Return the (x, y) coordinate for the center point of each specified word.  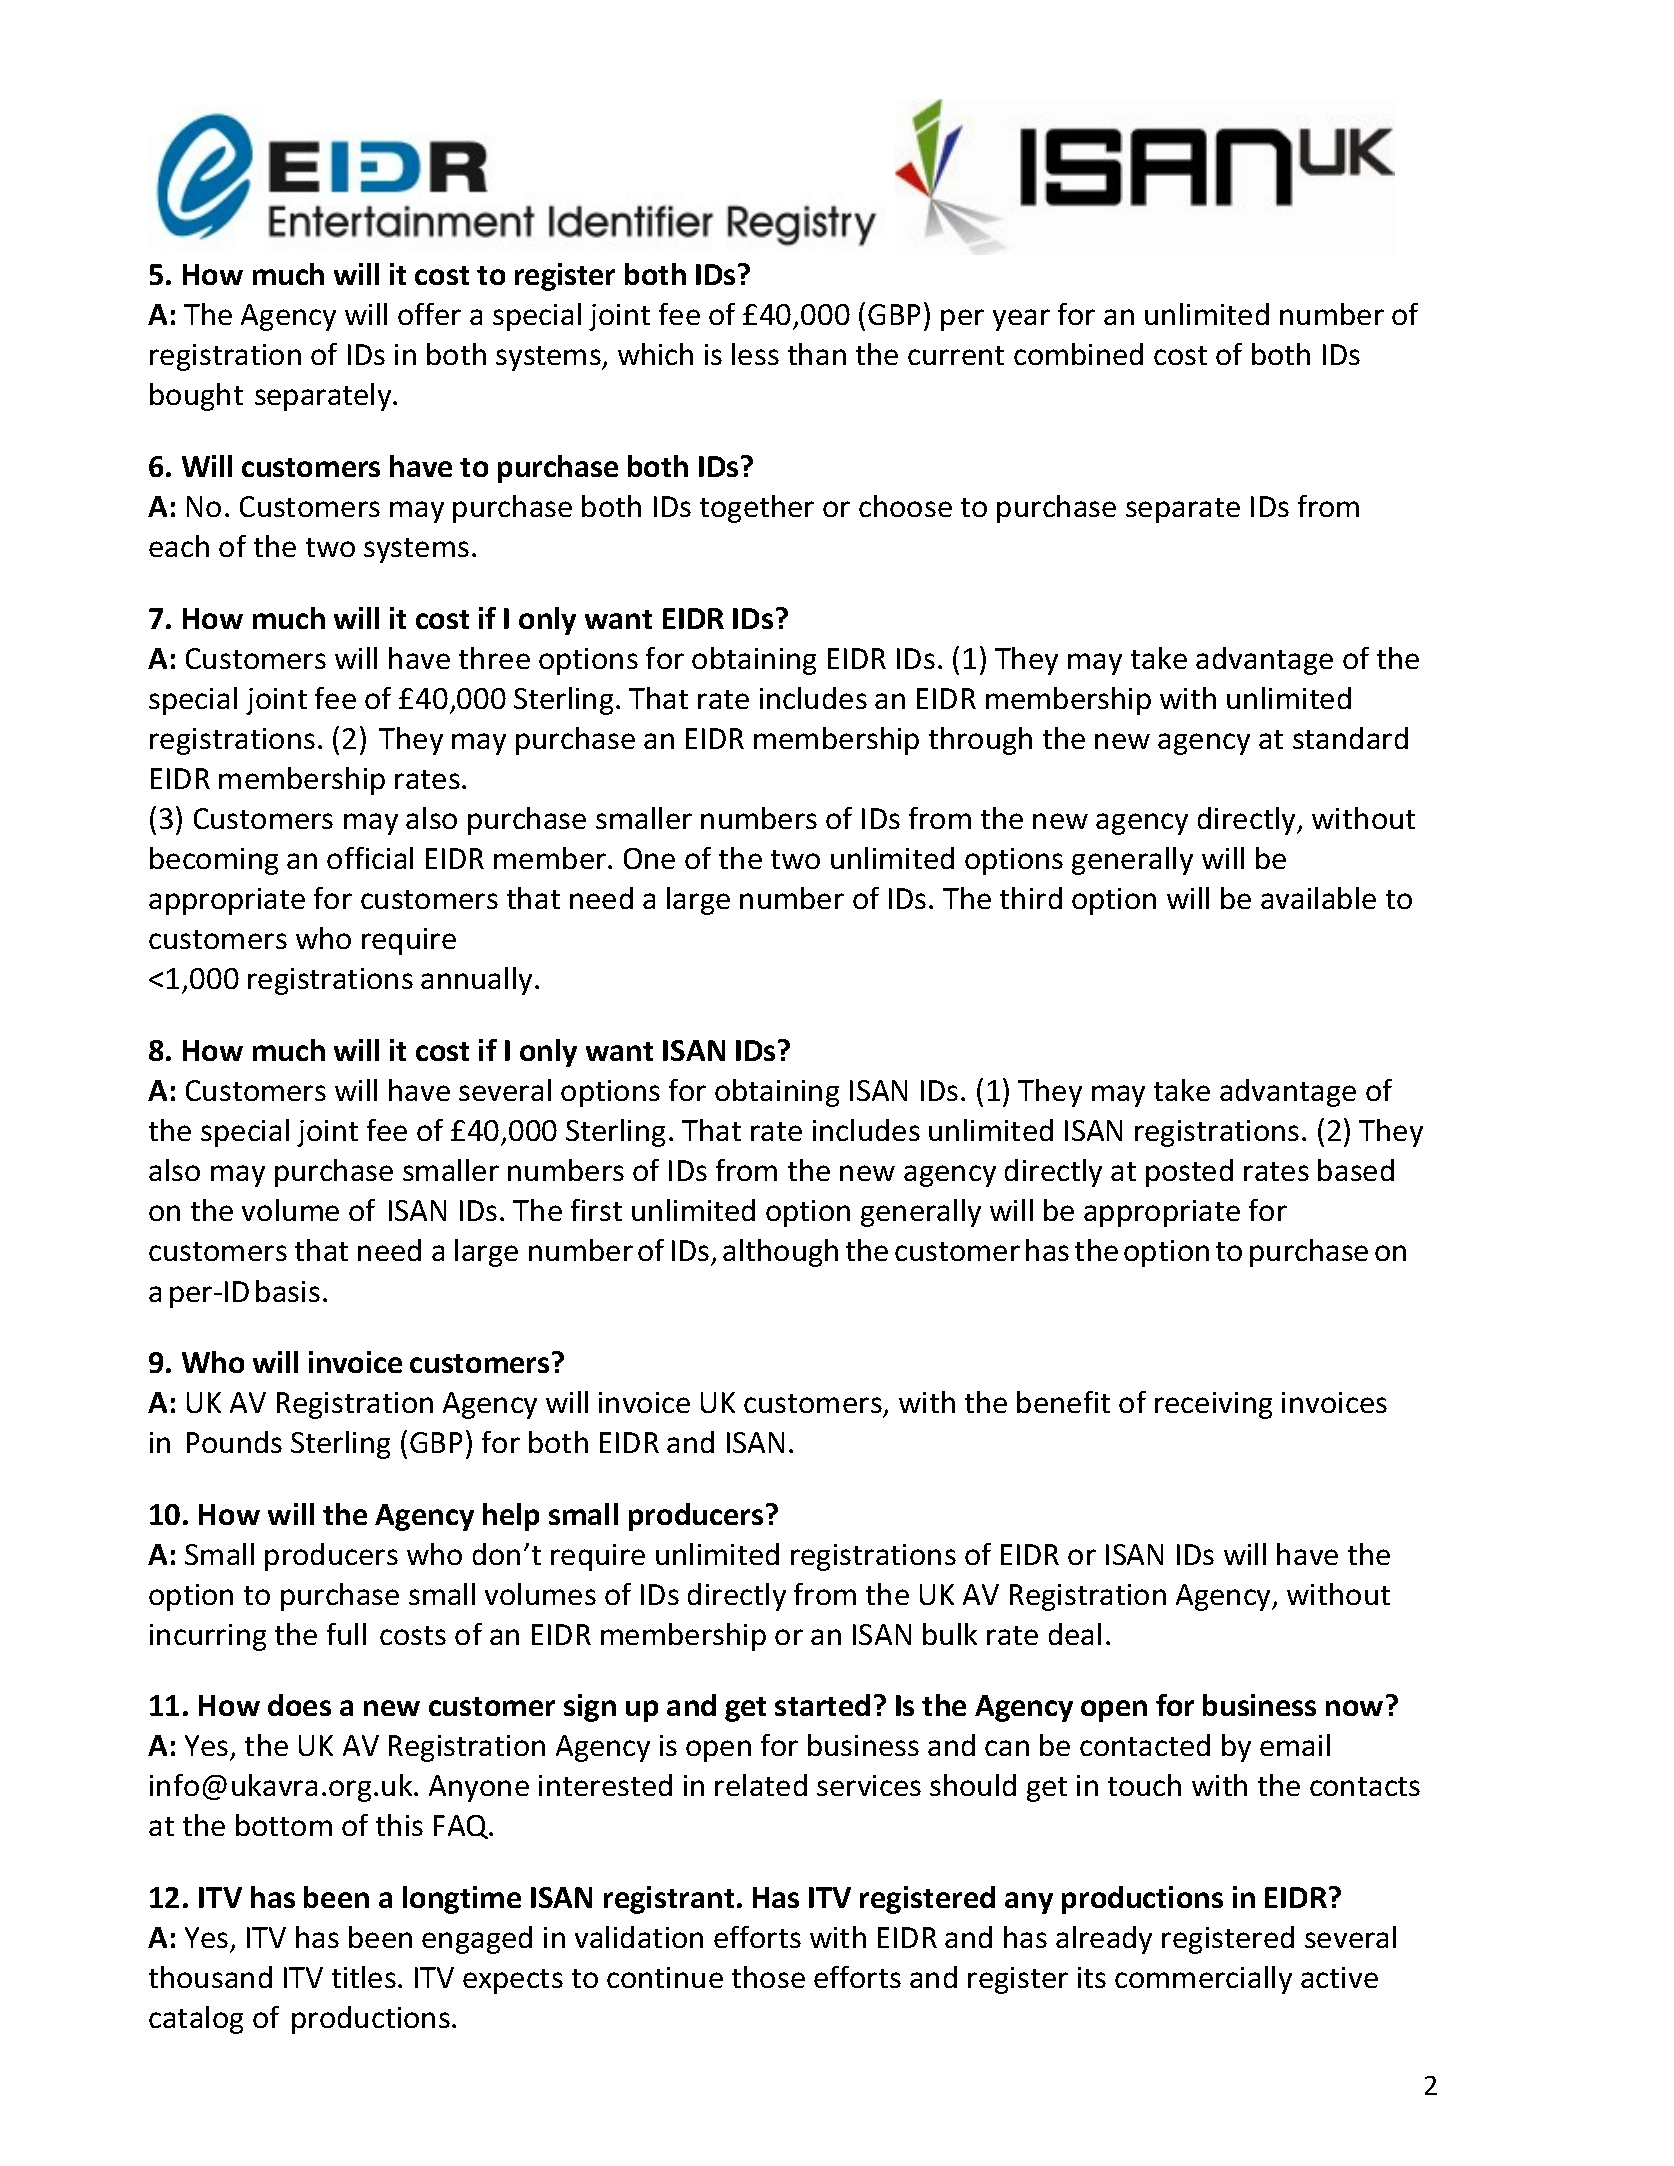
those (768, 1977)
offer (429, 314)
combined (1078, 354)
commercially (1203, 1980)
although (780, 1253)
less (755, 354)
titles (364, 1977)
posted (1189, 1173)
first (596, 1210)
